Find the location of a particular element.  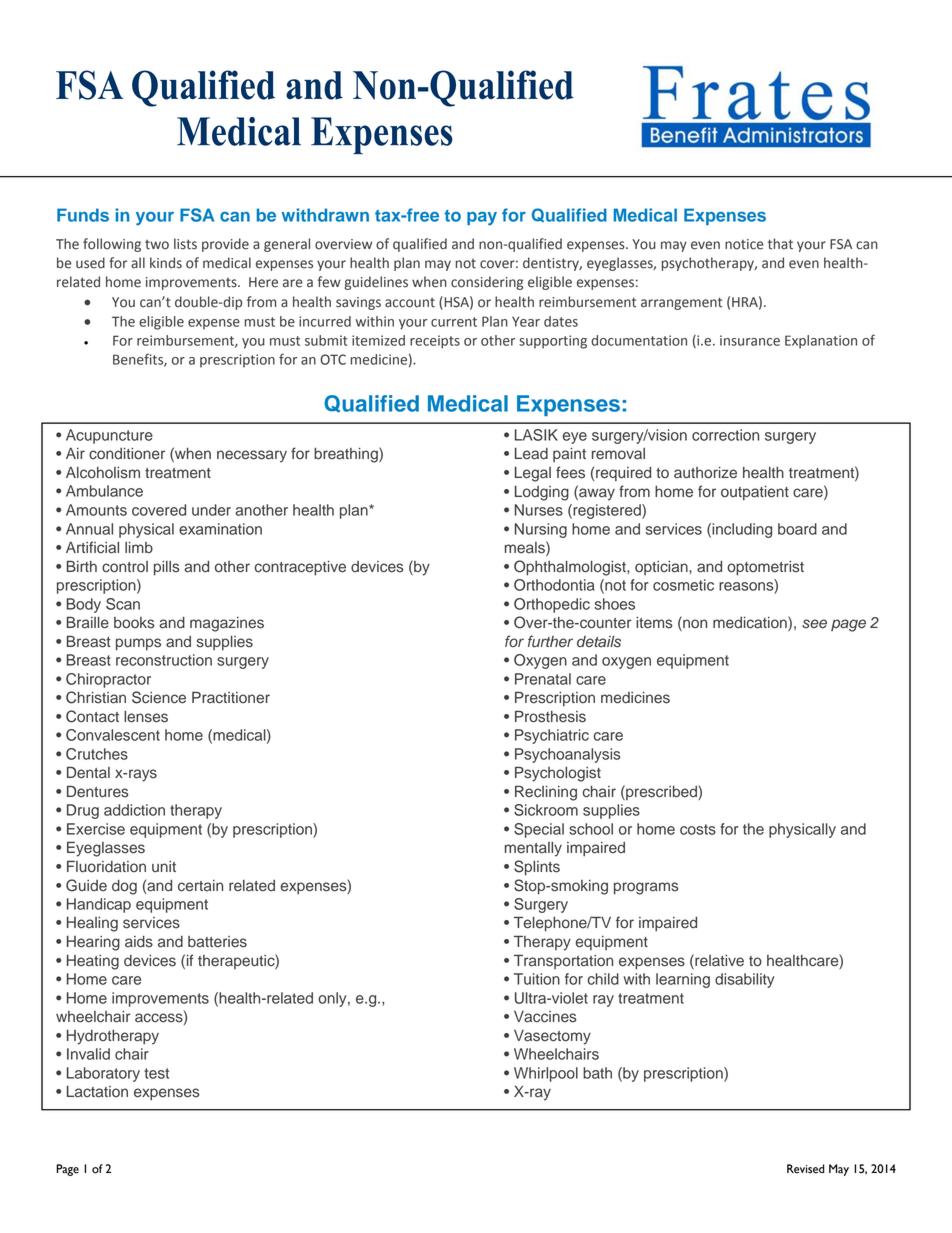

test is located at coordinates (156, 1073).
